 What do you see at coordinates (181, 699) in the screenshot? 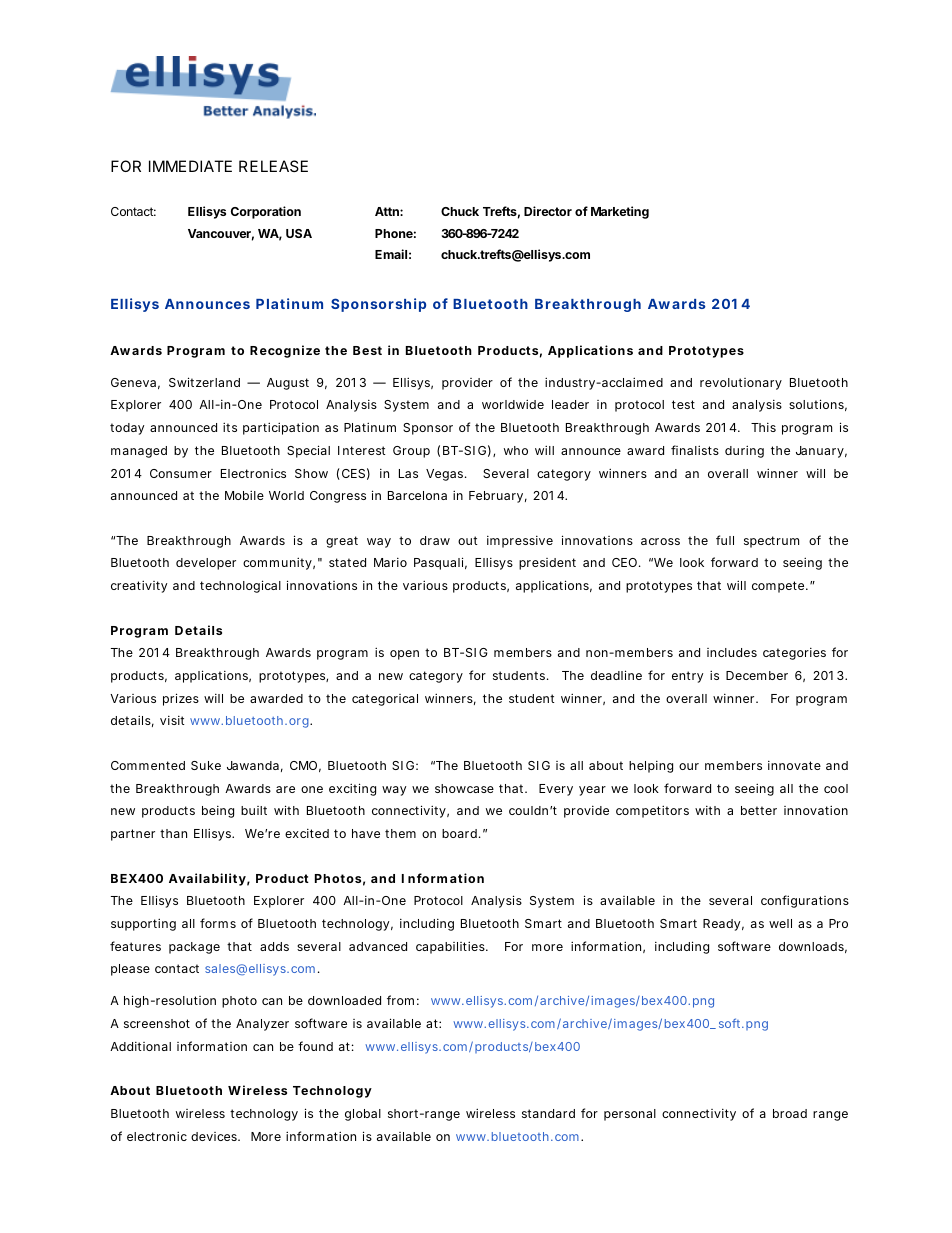
I see `prizes` at bounding box center [181, 699].
